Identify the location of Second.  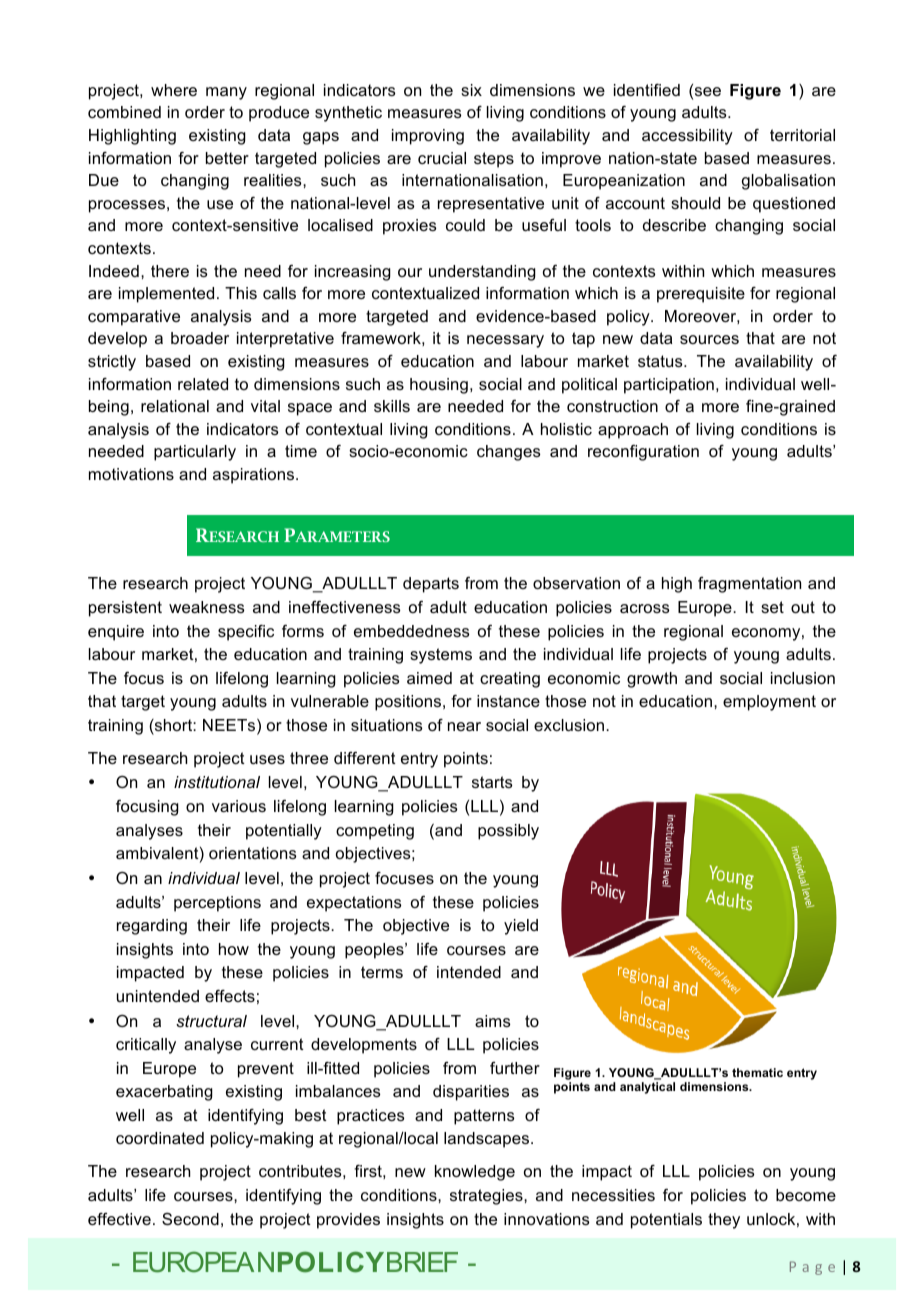
(190, 1219).
